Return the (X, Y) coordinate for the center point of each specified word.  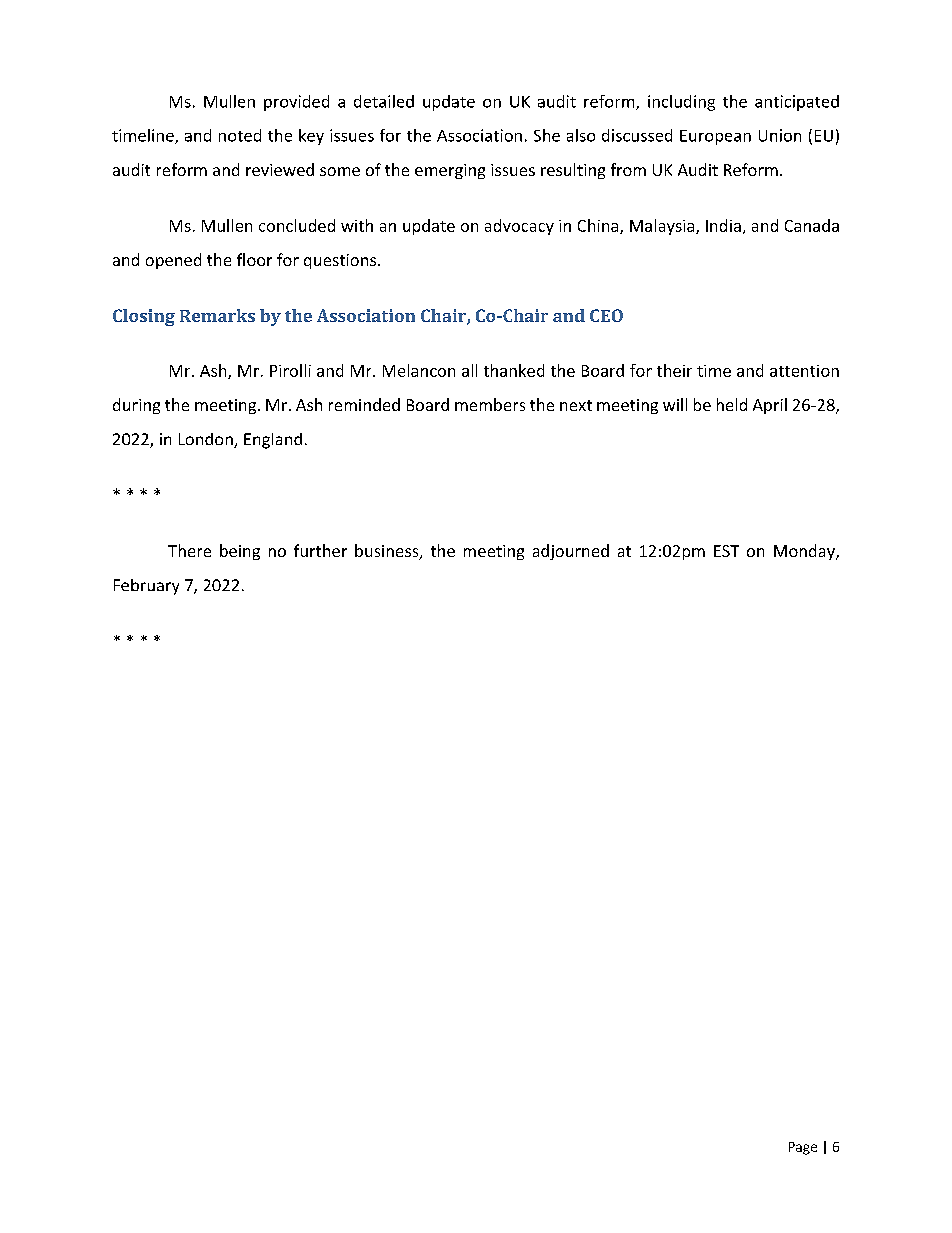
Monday (805, 552)
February (146, 587)
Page (803, 1148)
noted (240, 135)
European (715, 137)
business (388, 552)
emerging (450, 171)
